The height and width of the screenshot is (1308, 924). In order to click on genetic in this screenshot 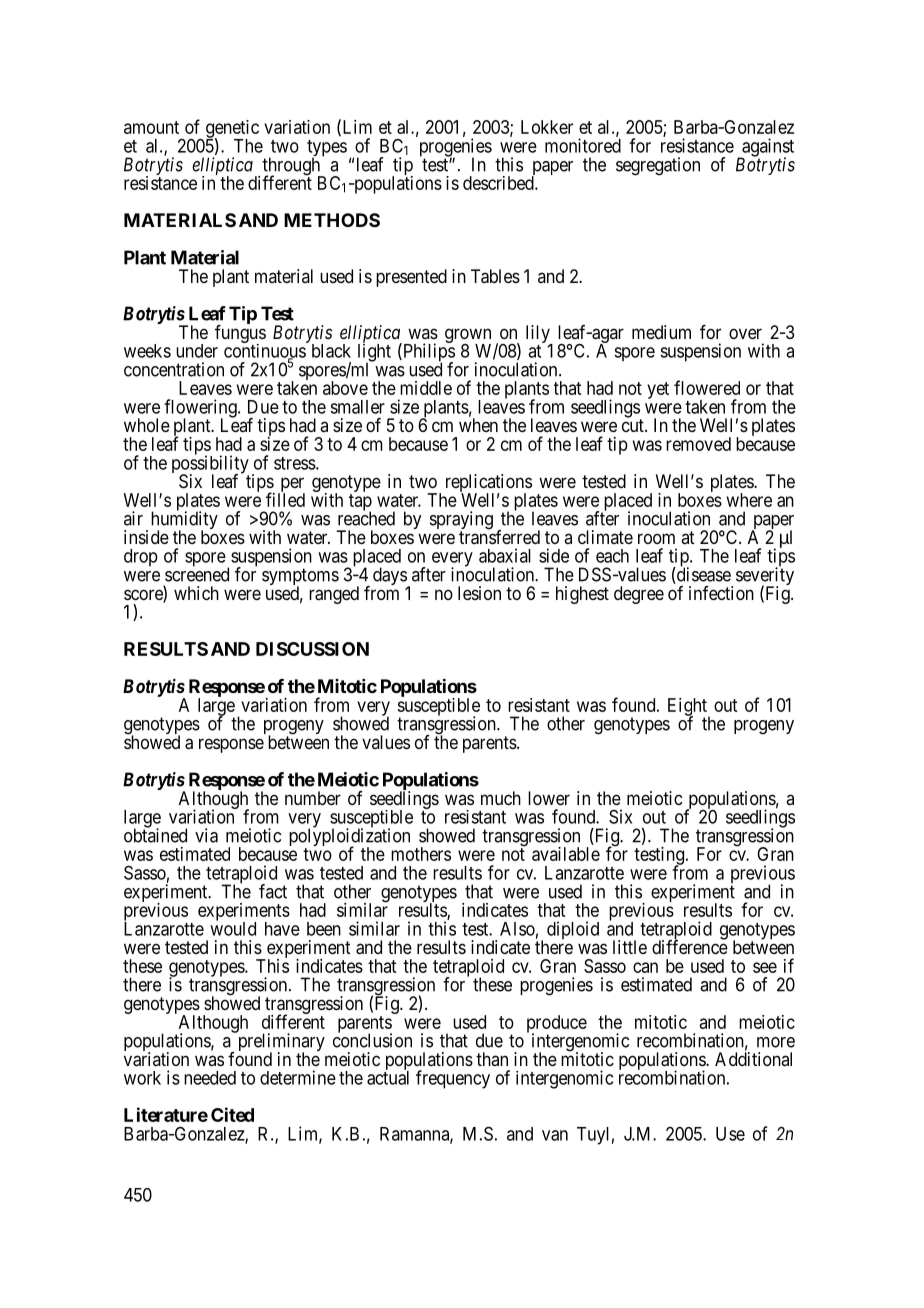, I will do `click(232, 130)`.
